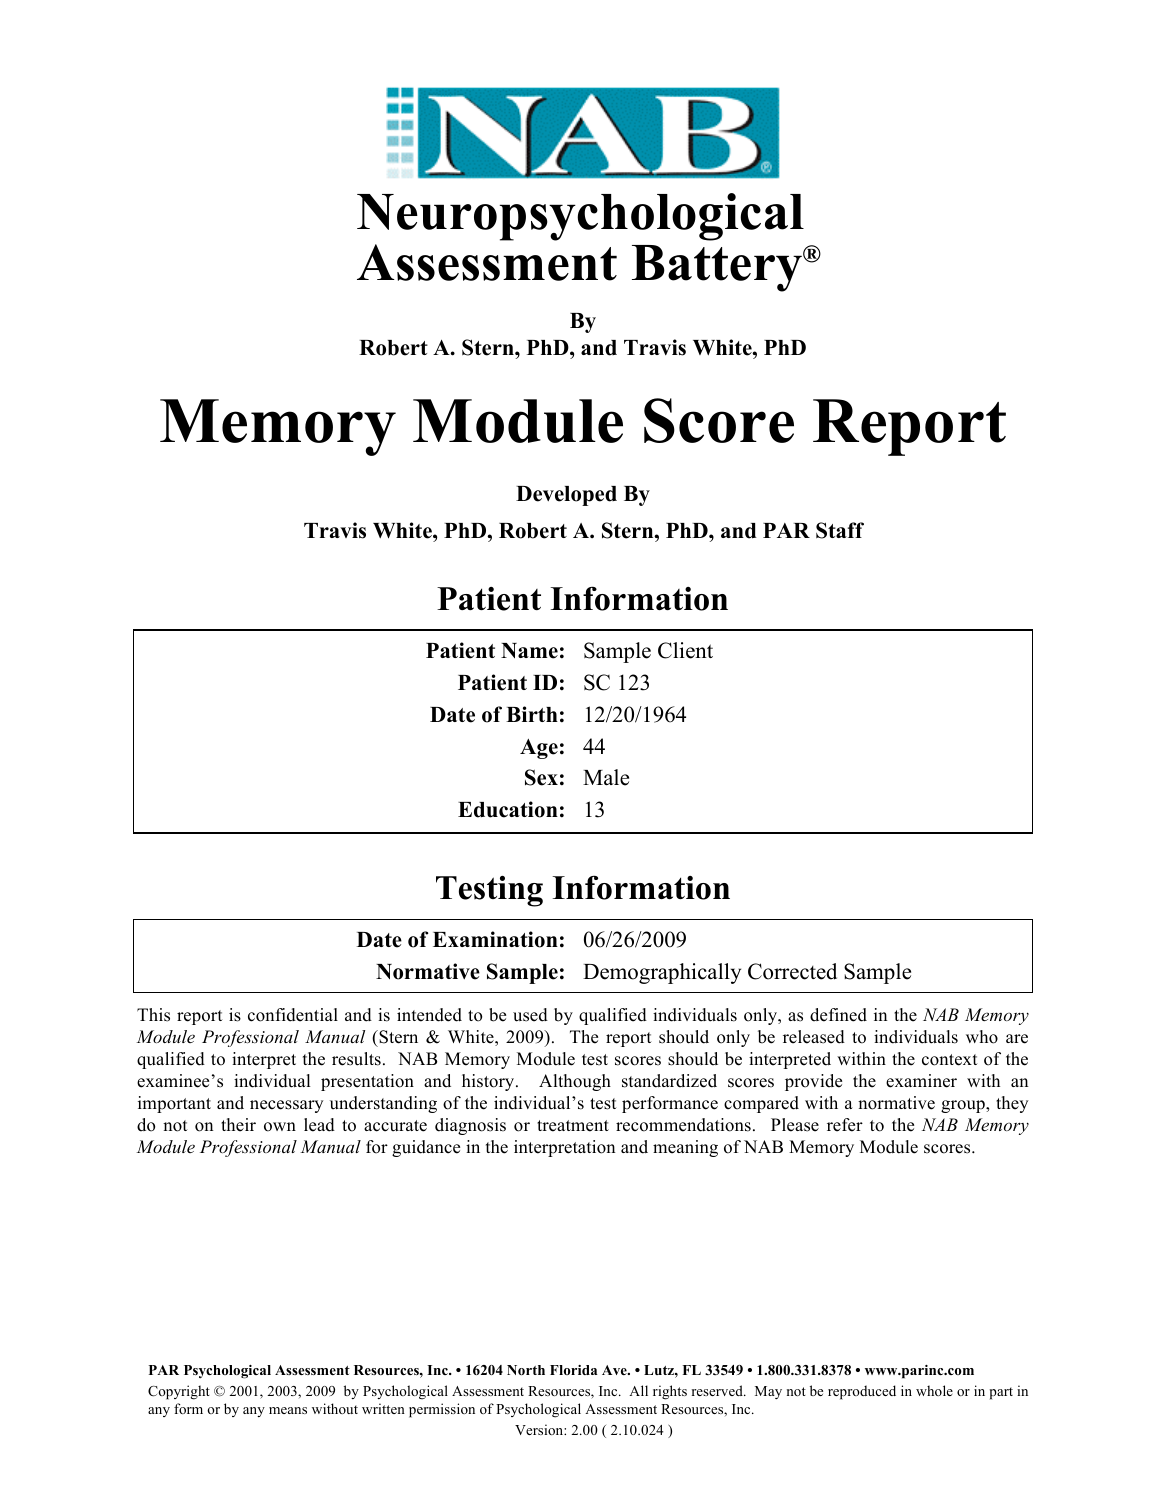 The image size is (1166, 1508). What do you see at coordinates (529, 651) in the image?
I see `Name` at bounding box center [529, 651].
